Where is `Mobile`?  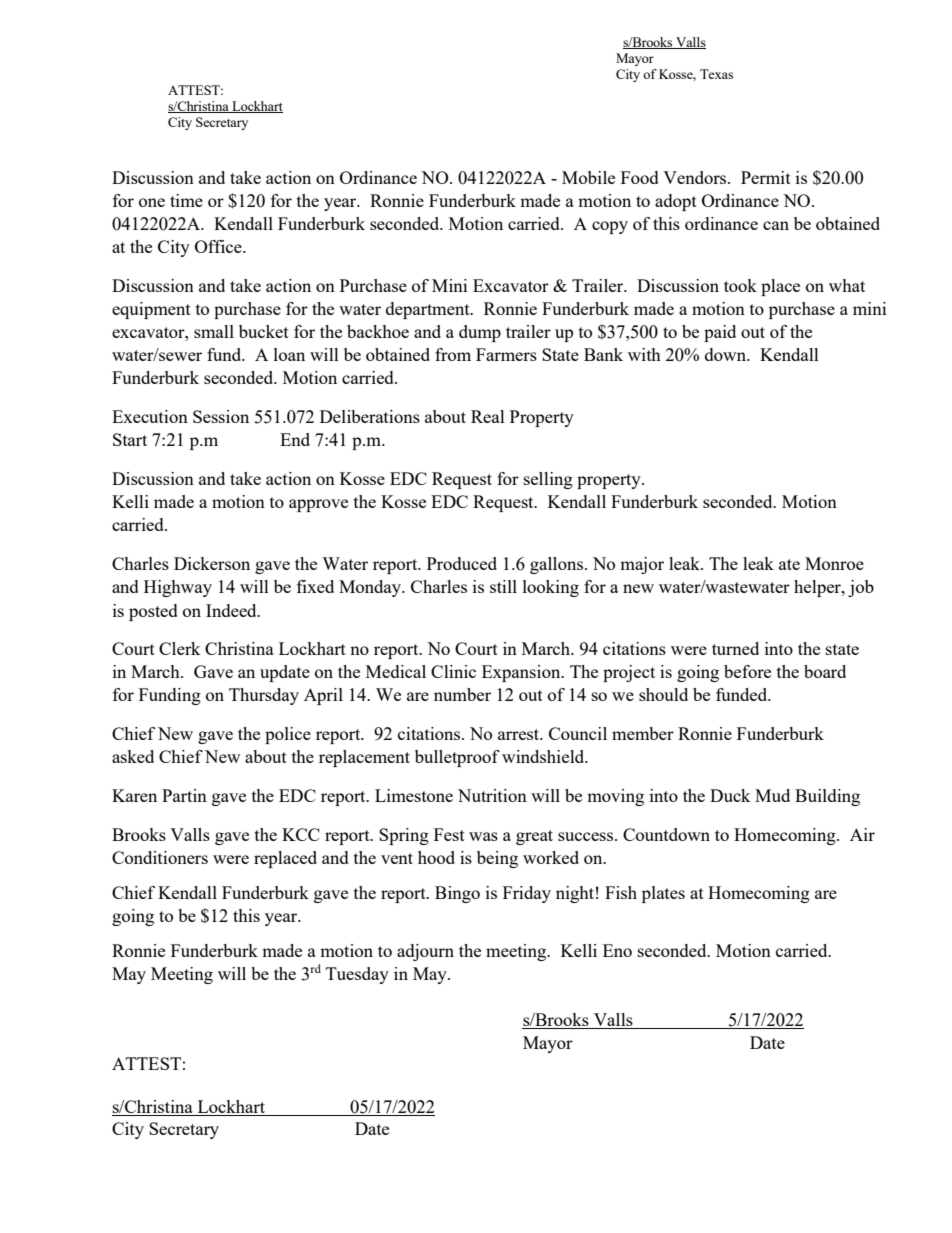
Mobile is located at coordinates (588, 177).
